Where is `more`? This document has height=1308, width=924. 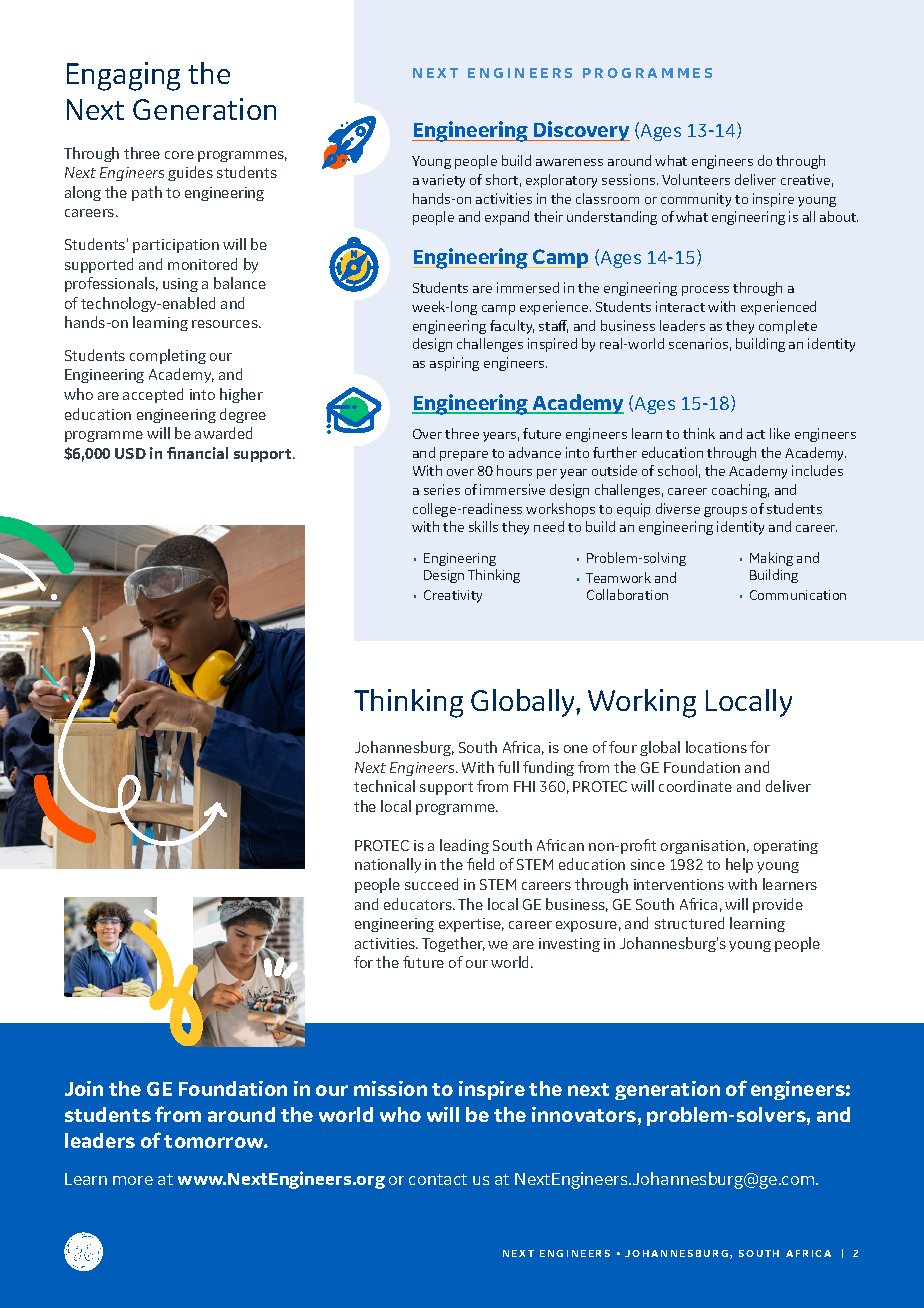
more is located at coordinates (133, 1180).
